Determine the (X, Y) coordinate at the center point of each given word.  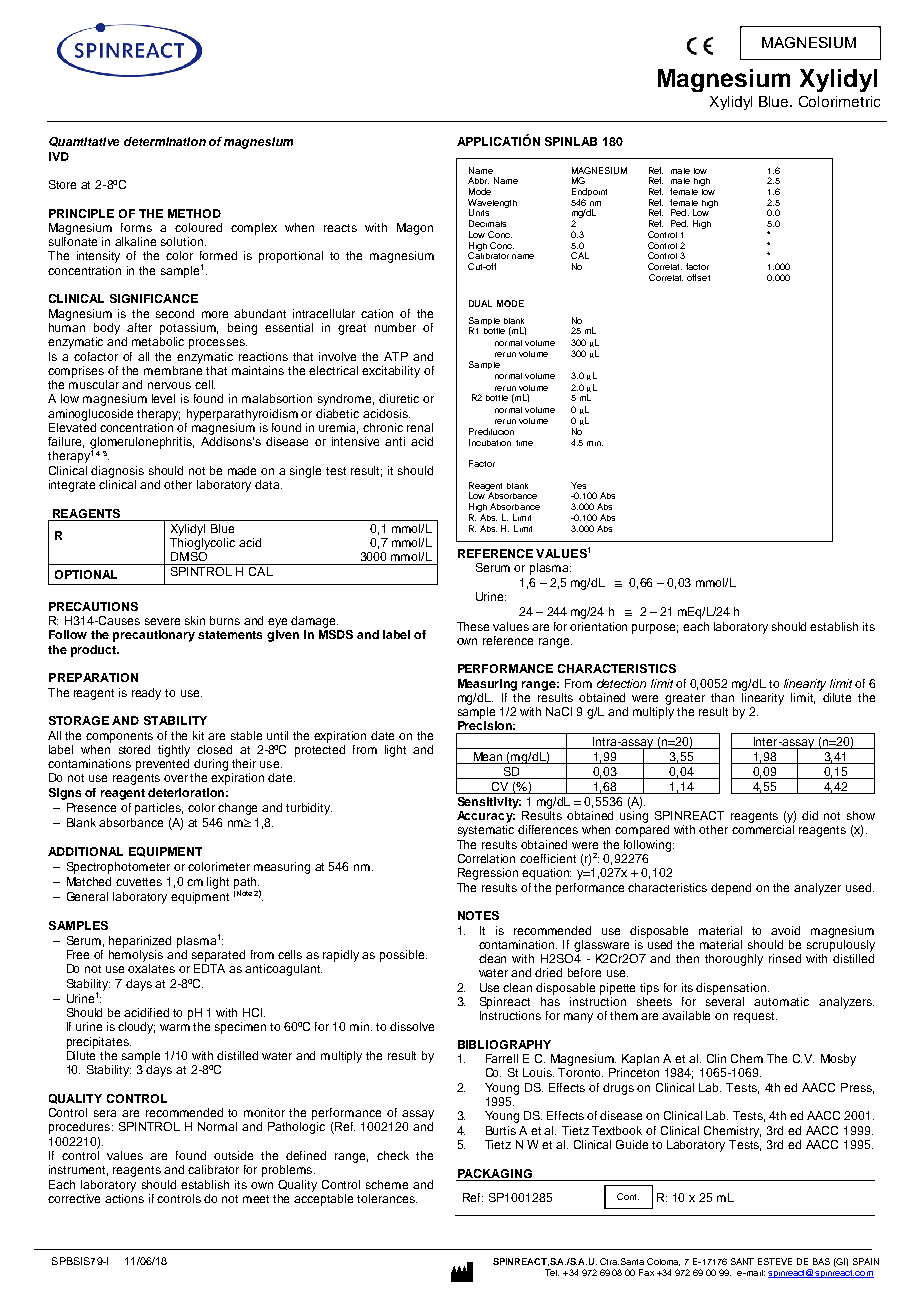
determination (165, 141)
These (473, 626)
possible (403, 956)
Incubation (490, 442)
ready (146, 694)
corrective (74, 1198)
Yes (578, 485)
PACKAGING (495, 1173)
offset (698, 277)
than (722, 697)
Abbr (478, 180)
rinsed (785, 958)
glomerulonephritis (142, 444)
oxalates (151, 968)
